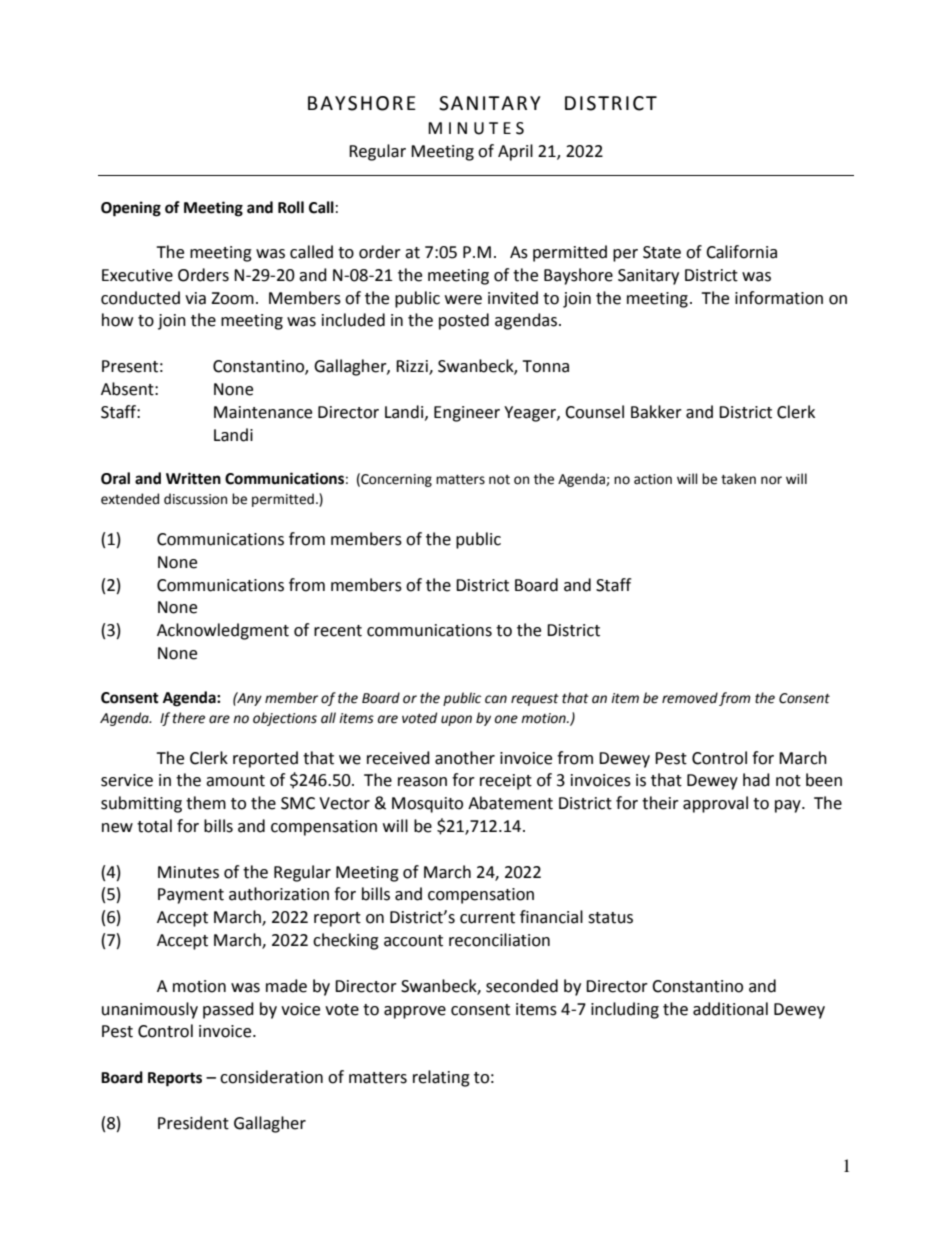  I want to click on relating, so click(441, 1078).
